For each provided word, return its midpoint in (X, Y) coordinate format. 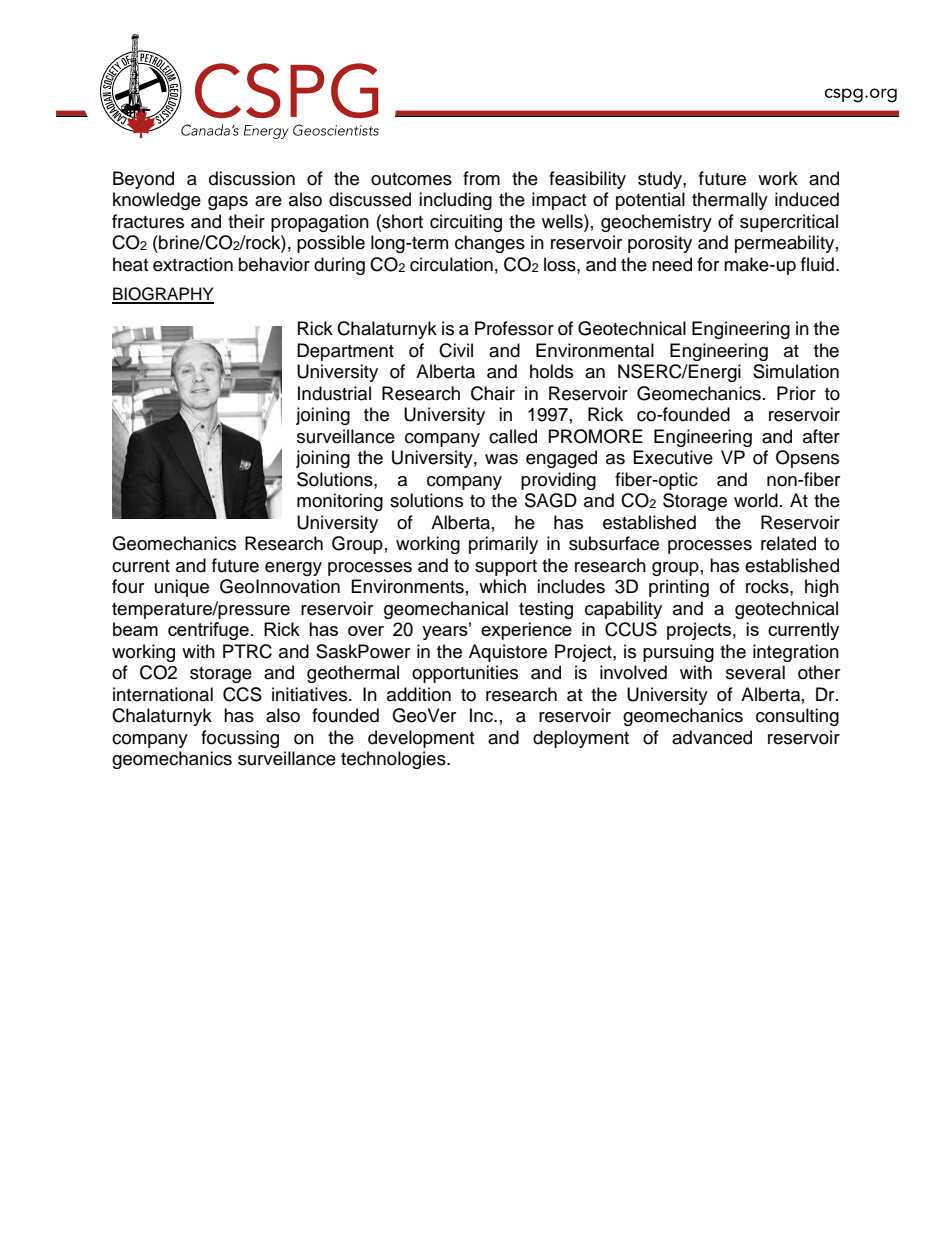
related (788, 543)
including (455, 201)
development (421, 739)
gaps (228, 203)
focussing (240, 739)
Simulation (796, 371)
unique (182, 588)
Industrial (334, 393)
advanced (712, 737)
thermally (730, 201)
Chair (493, 393)
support (506, 568)
